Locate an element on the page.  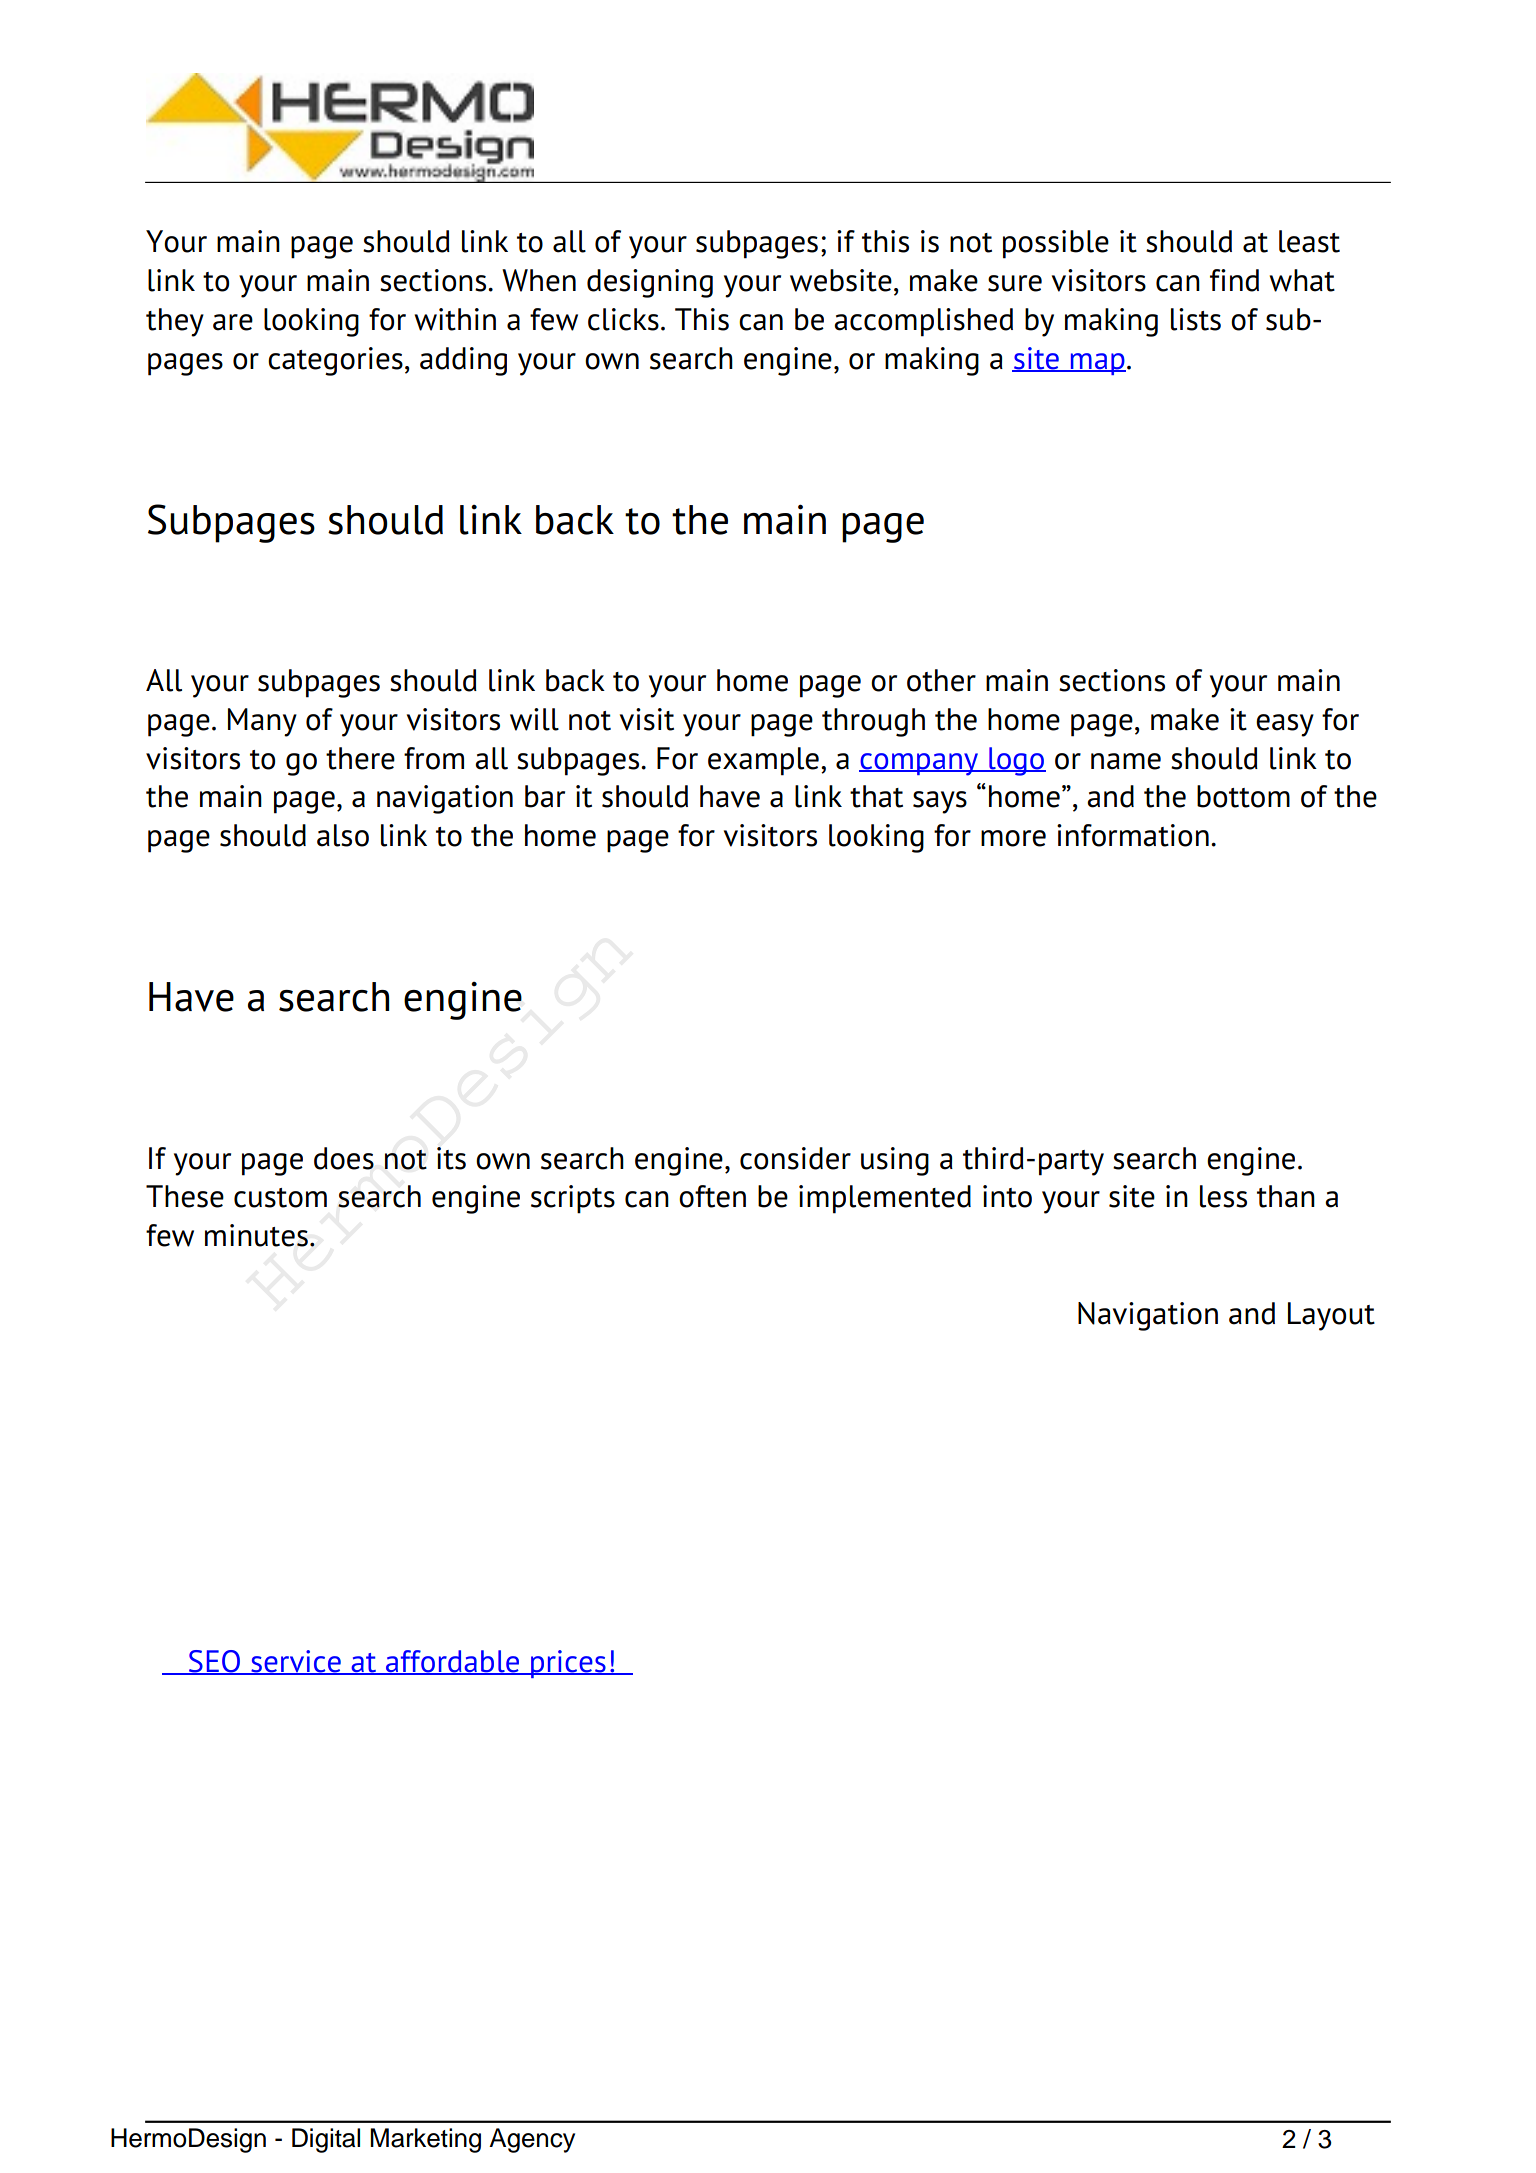
custom is located at coordinates (280, 1198).
